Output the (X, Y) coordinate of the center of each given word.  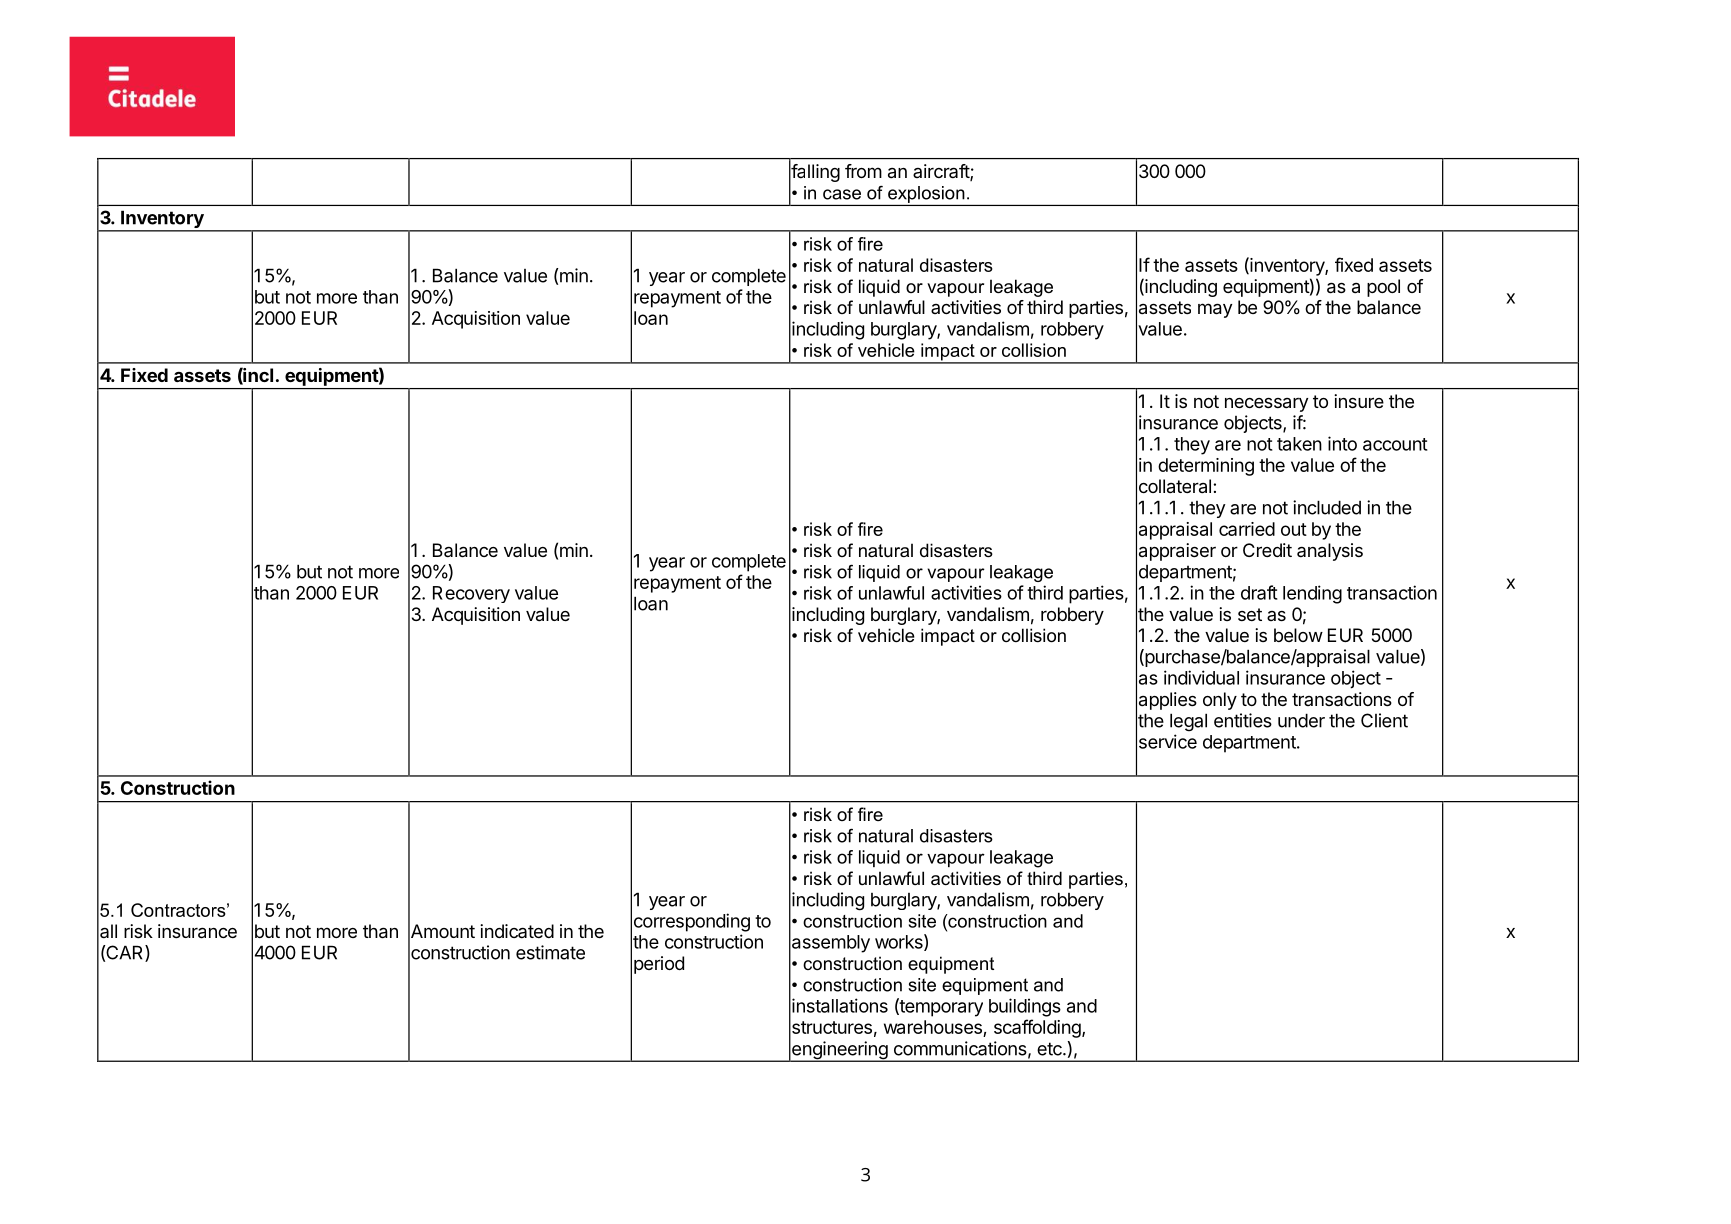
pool (1383, 288)
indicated (517, 931)
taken (1299, 444)
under (1301, 720)
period (659, 965)
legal (1188, 722)
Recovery (471, 594)
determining (1206, 467)
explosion (926, 194)
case (842, 194)
